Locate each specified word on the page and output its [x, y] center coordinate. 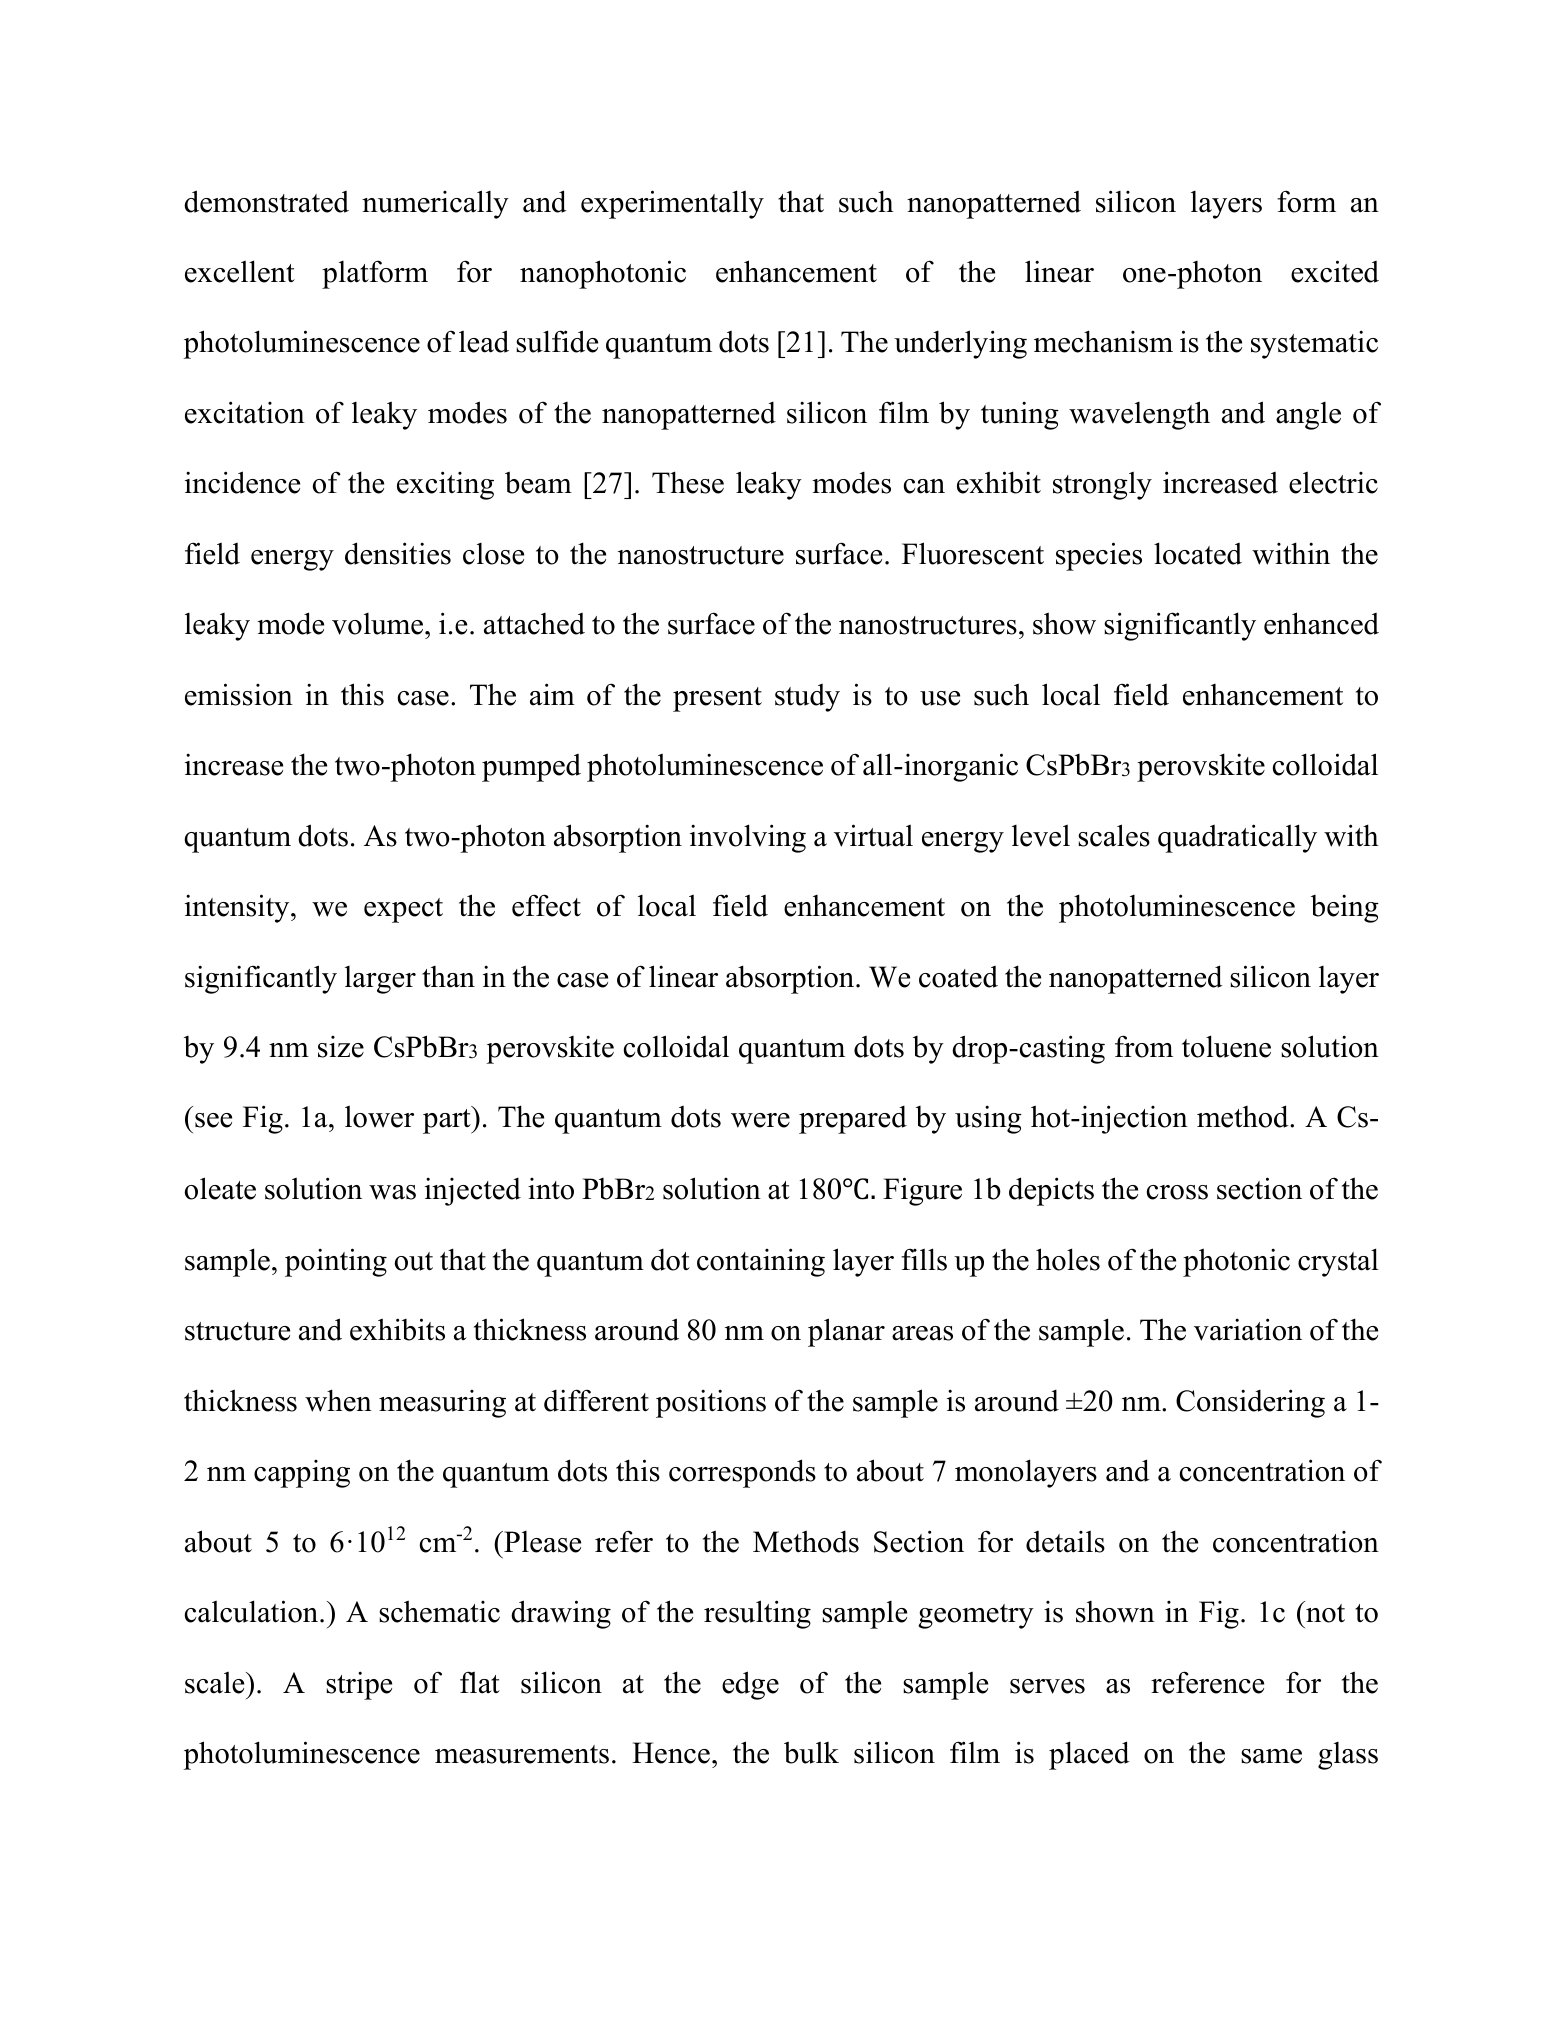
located [1198, 553]
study [807, 698]
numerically [435, 204]
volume [377, 624]
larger [380, 980]
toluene [1226, 1046]
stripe [359, 1685]
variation [1248, 1329]
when [338, 1400]
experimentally [672, 204]
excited [1335, 271]
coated [958, 977]
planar [846, 1332]
